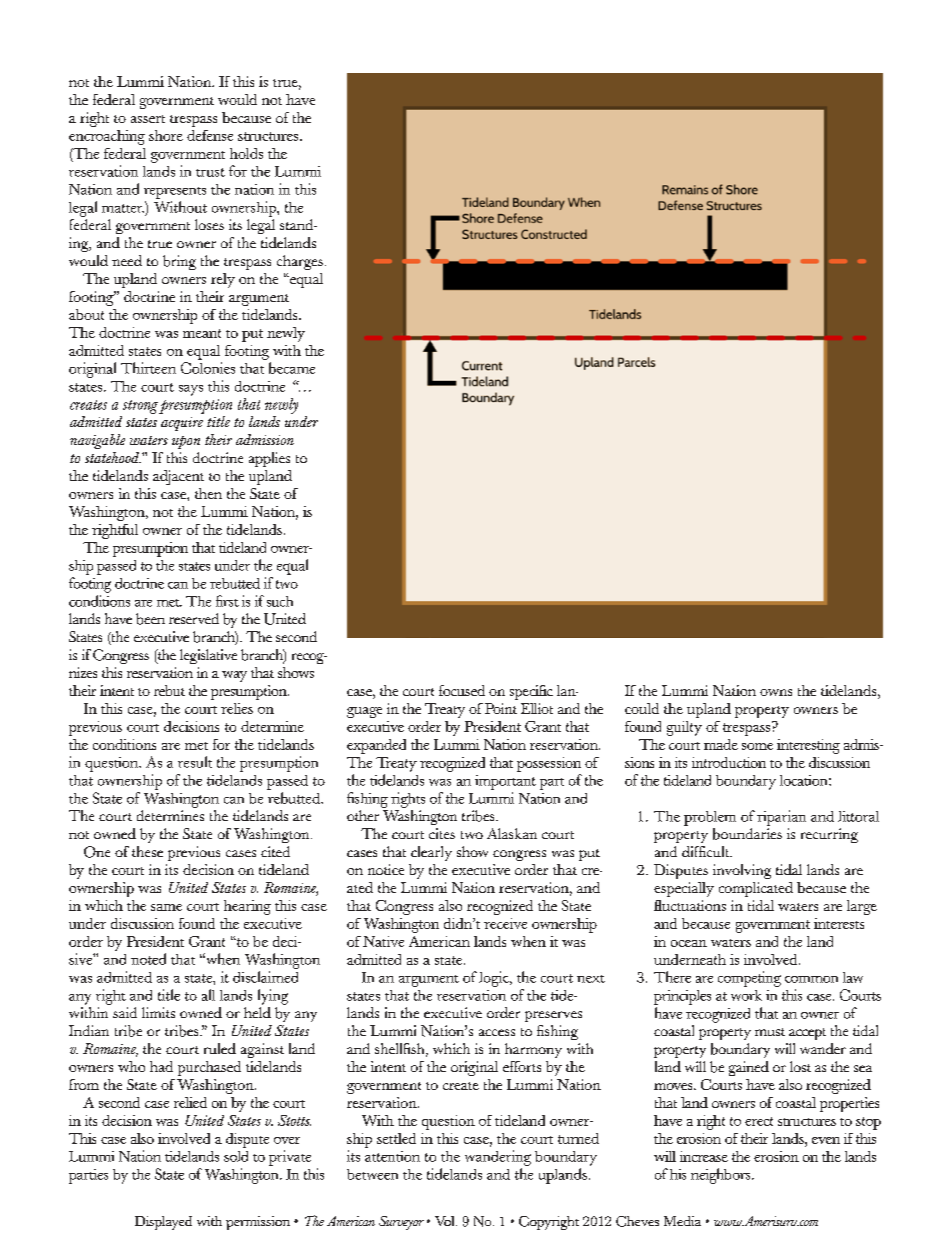 The image size is (952, 1260). I want to click on owns, so click(776, 692).
